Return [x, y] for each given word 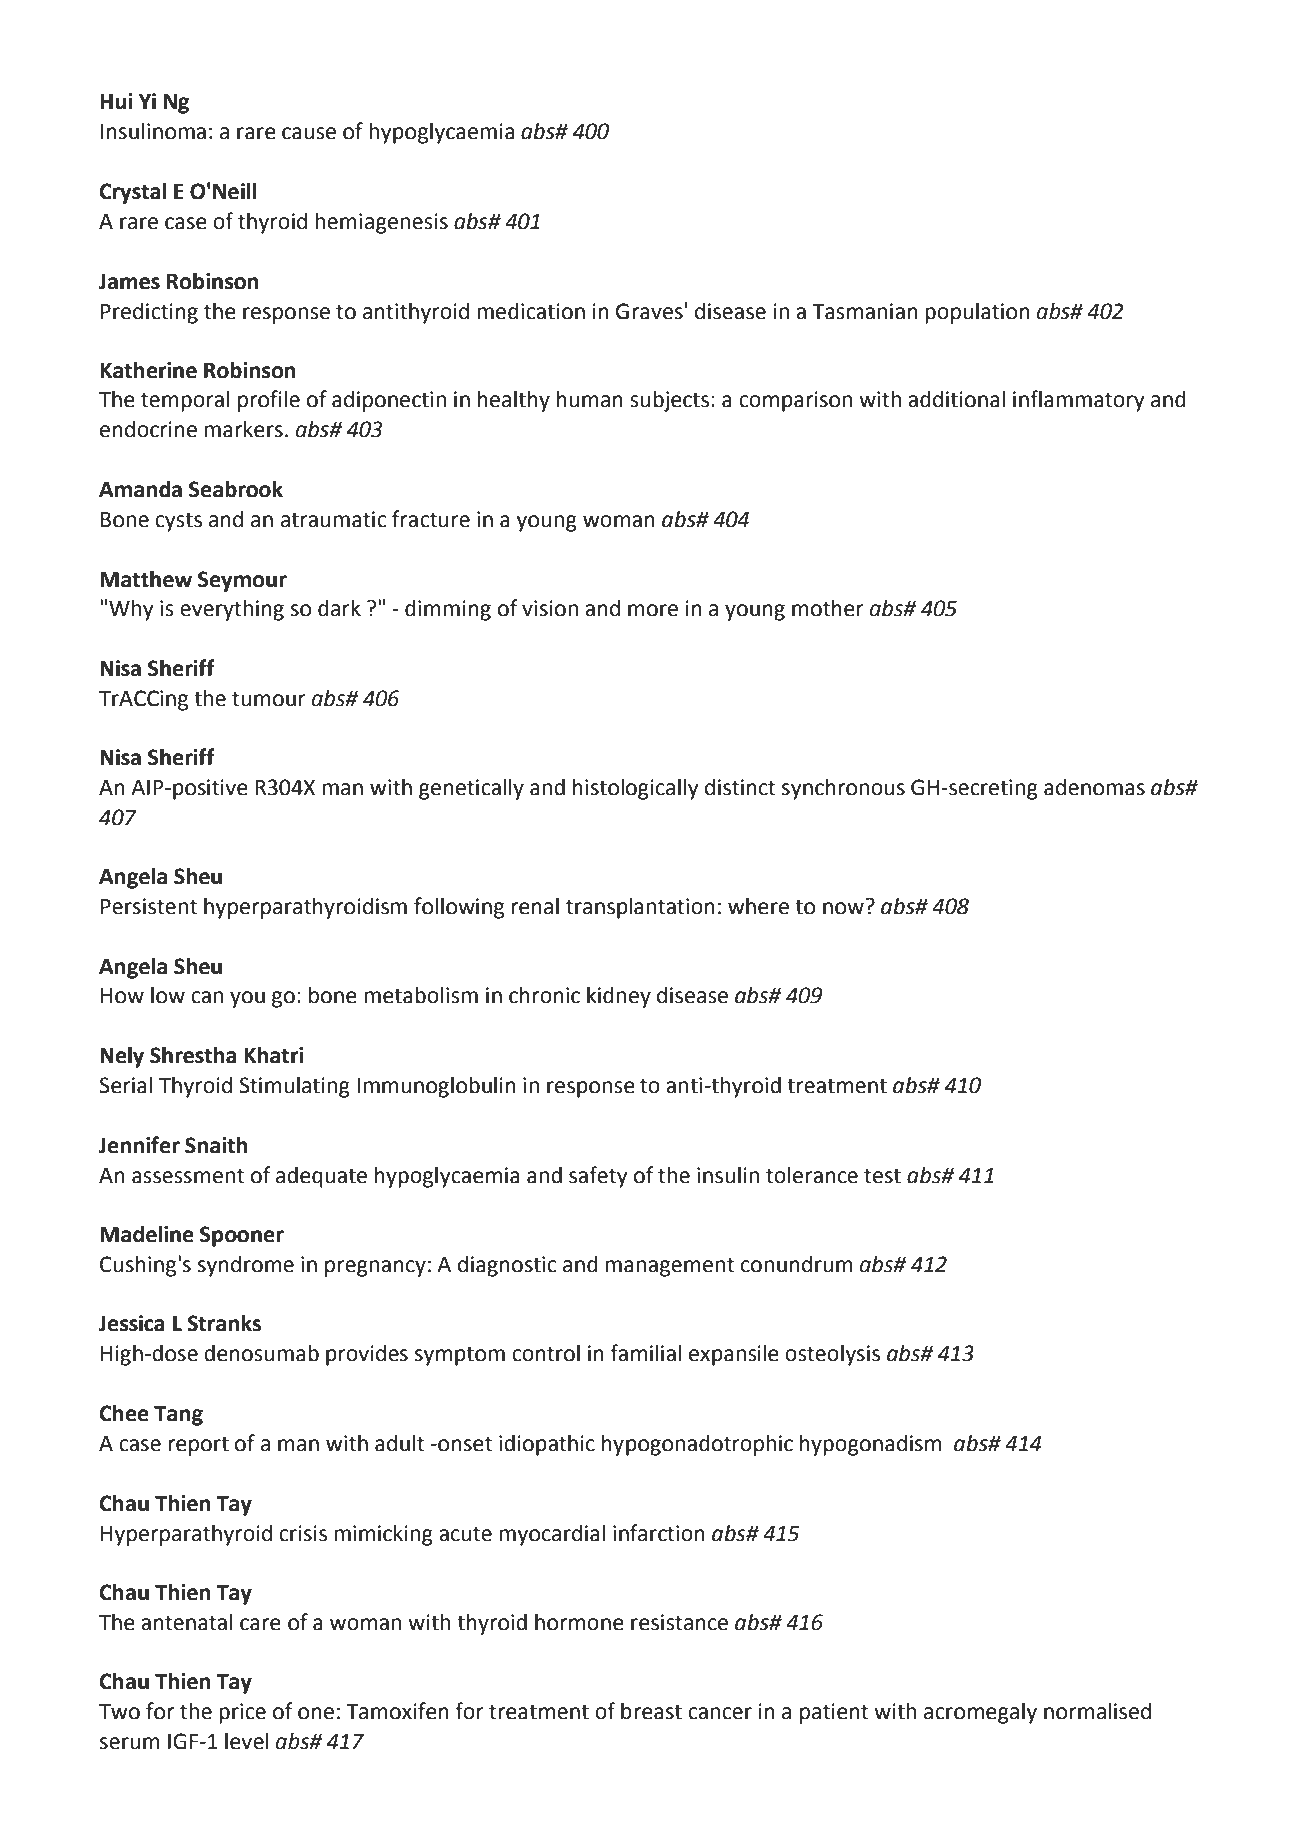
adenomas [1094, 787]
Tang [178, 1416]
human [590, 399]
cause [309, 133]
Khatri [273, 1055]
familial [645, 1353]
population [977, 313]
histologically [636, 789]
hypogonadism [870, 1445]
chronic [544, 995]
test [882, 1176]
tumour [269, 699]
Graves [649, 311]
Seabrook [236, 489]
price [242, 1713]
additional [956, 399]
